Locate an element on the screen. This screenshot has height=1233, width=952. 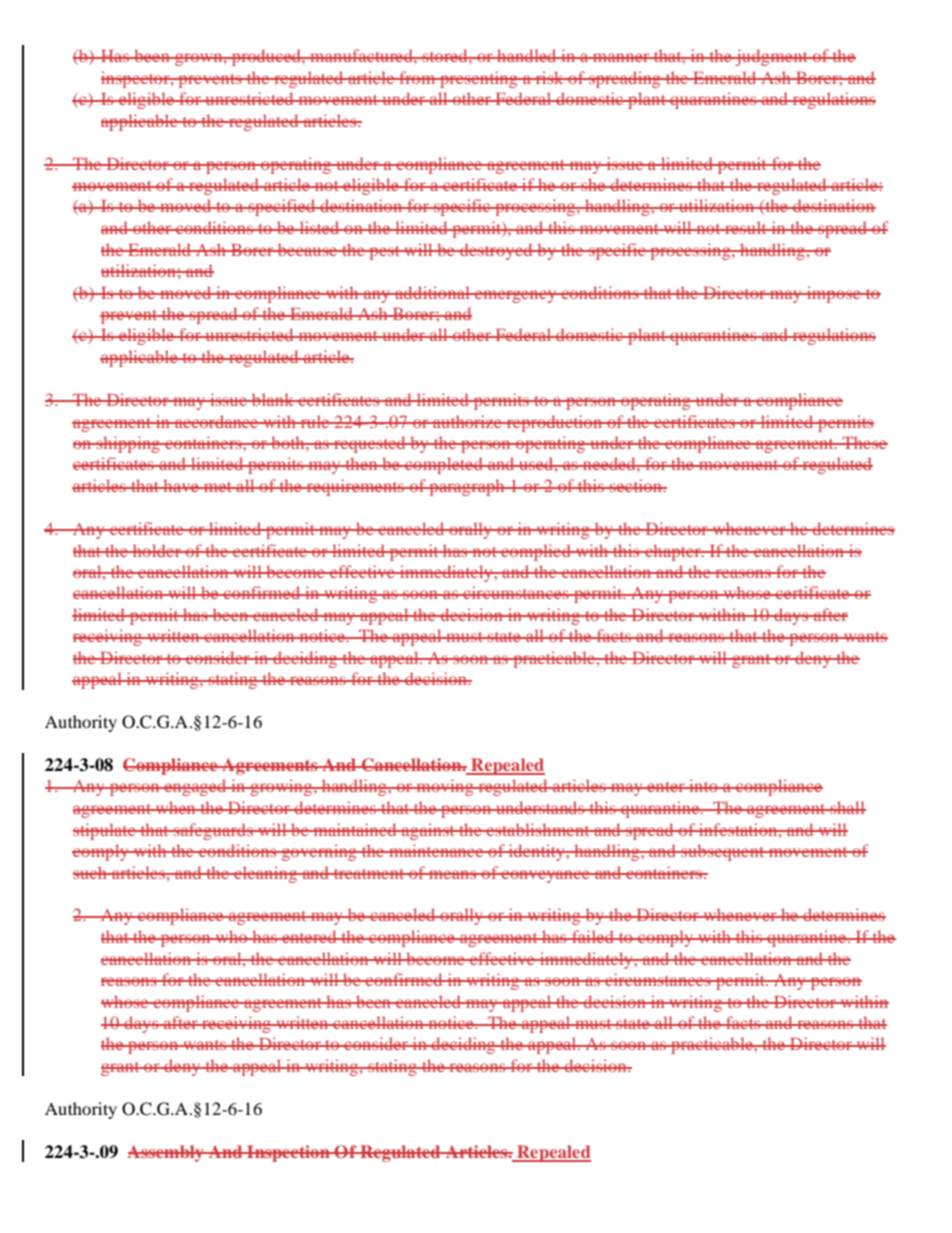
authorize is located at coordinates (467, 421).
